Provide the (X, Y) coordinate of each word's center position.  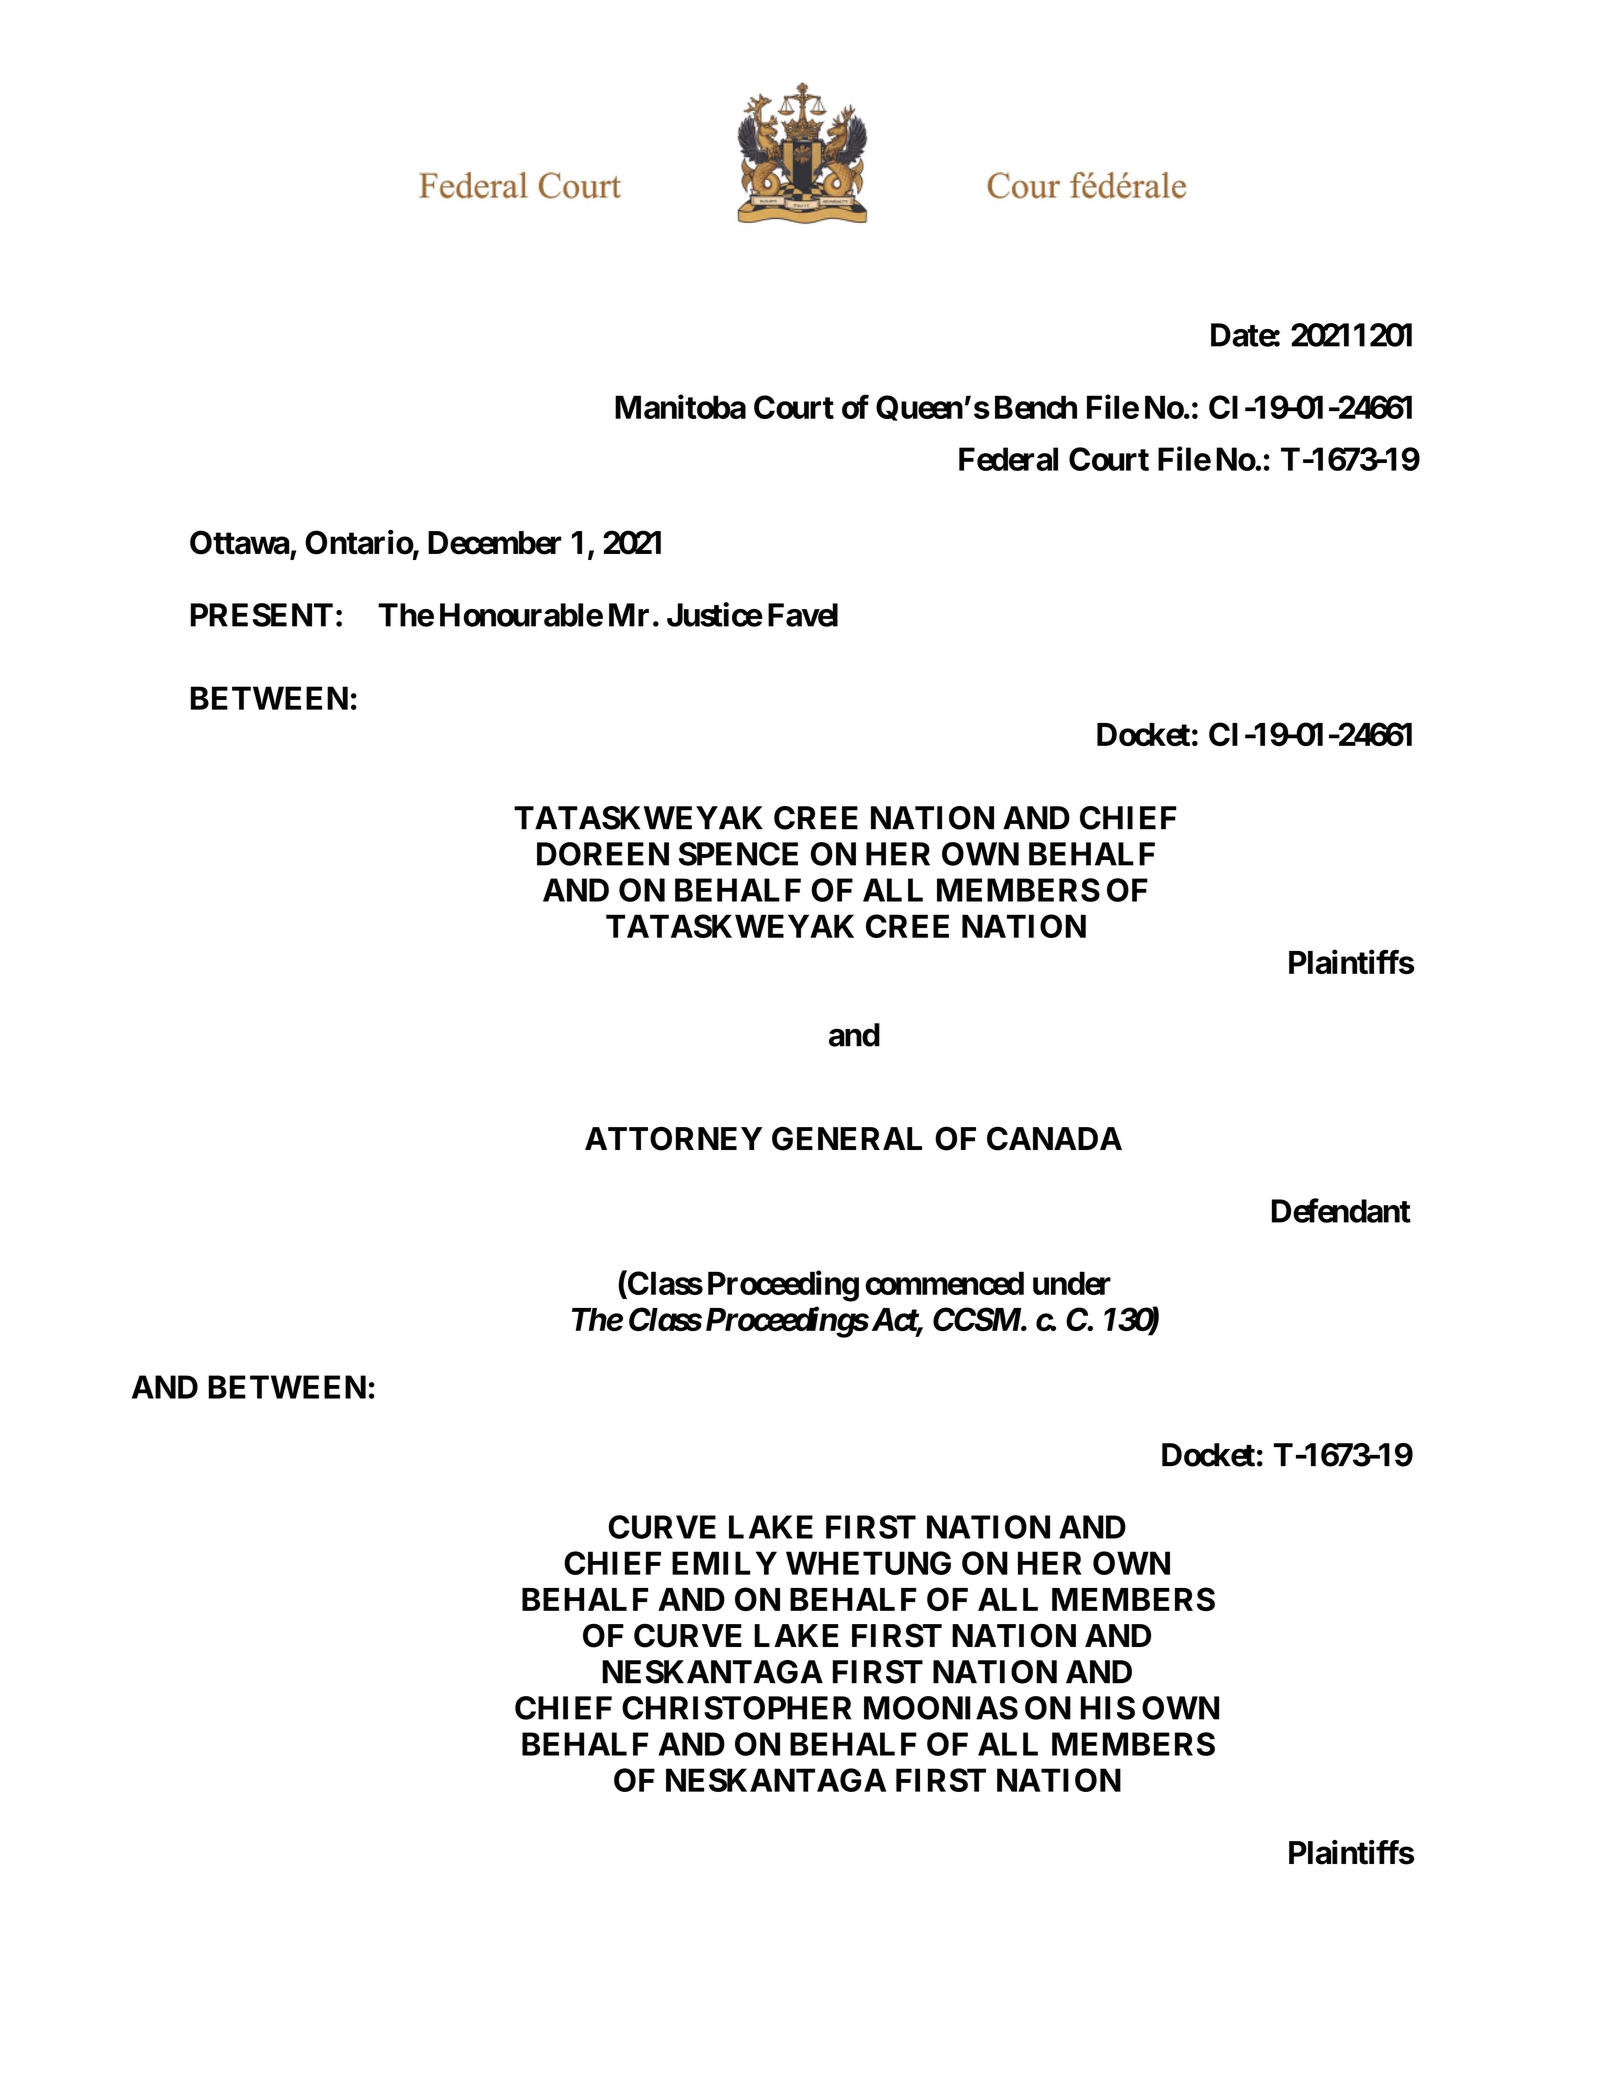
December (494, 543)
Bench (1036, 407)
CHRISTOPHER (736, 1708)
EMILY (724, 1563)
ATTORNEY (673, 1138)
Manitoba (680, 406)
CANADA (1054, 1138)
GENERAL (847, 1138)
